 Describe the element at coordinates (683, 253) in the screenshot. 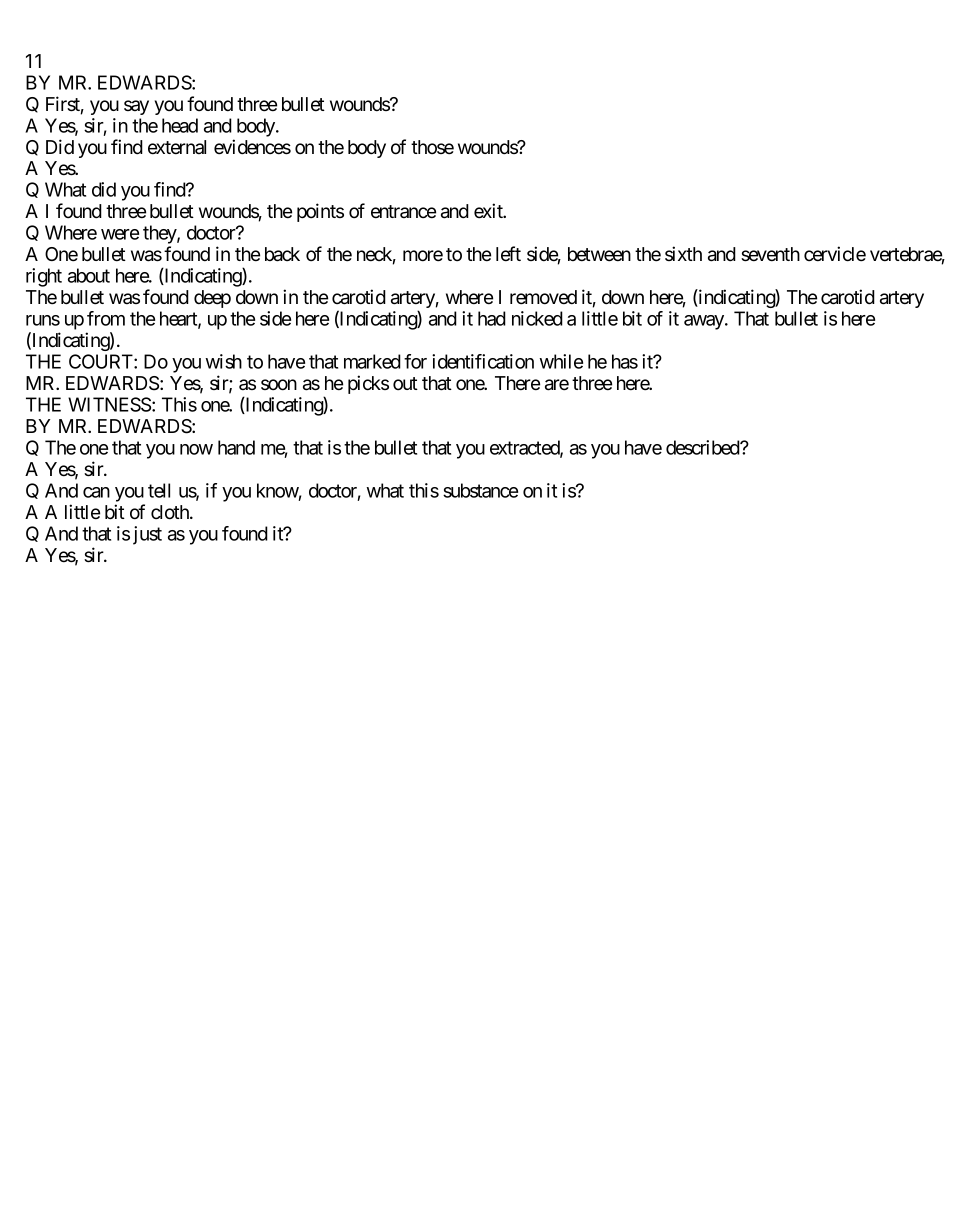

I see `sixth` at that location.
